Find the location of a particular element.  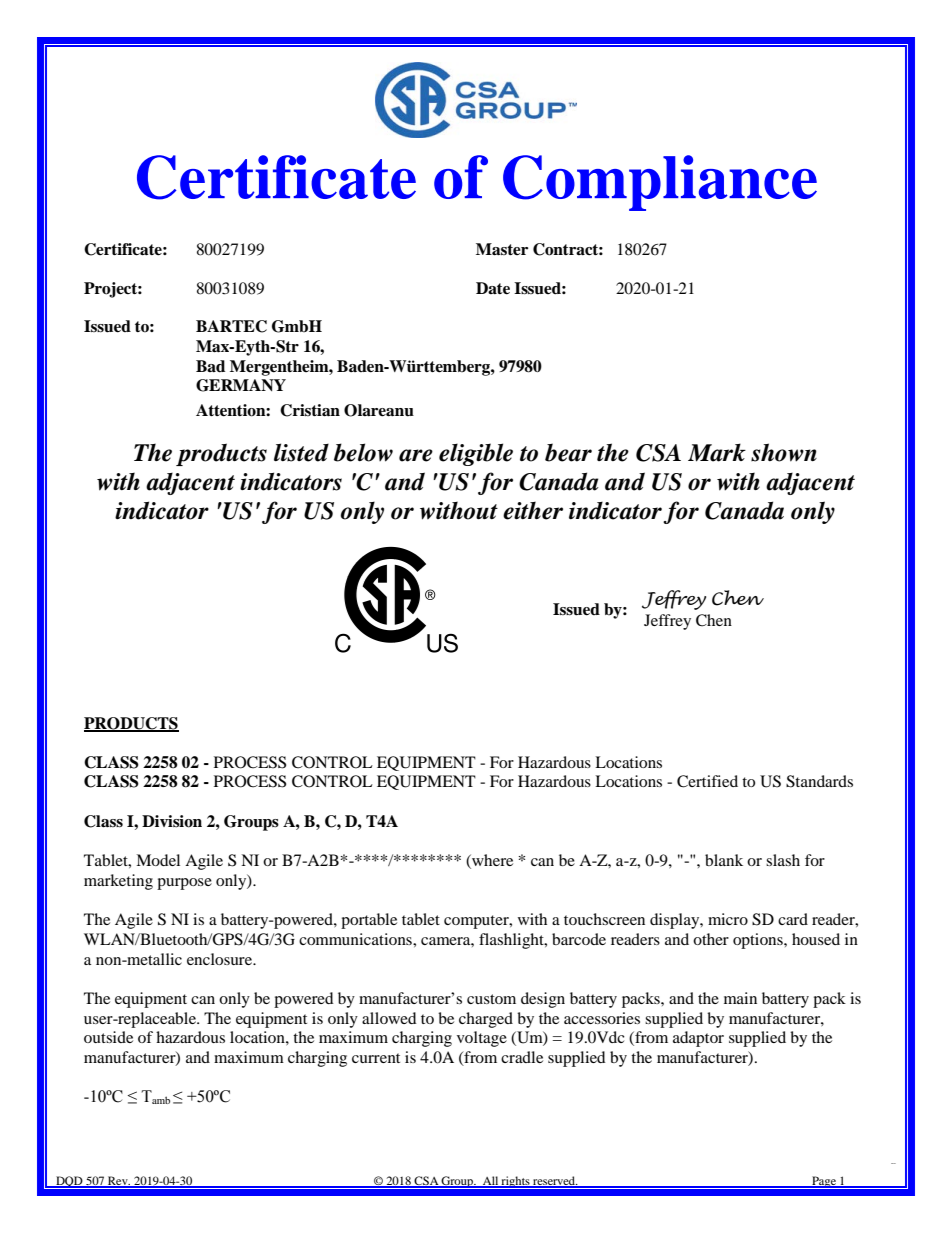

Division is located at coordinates (172, 821).
